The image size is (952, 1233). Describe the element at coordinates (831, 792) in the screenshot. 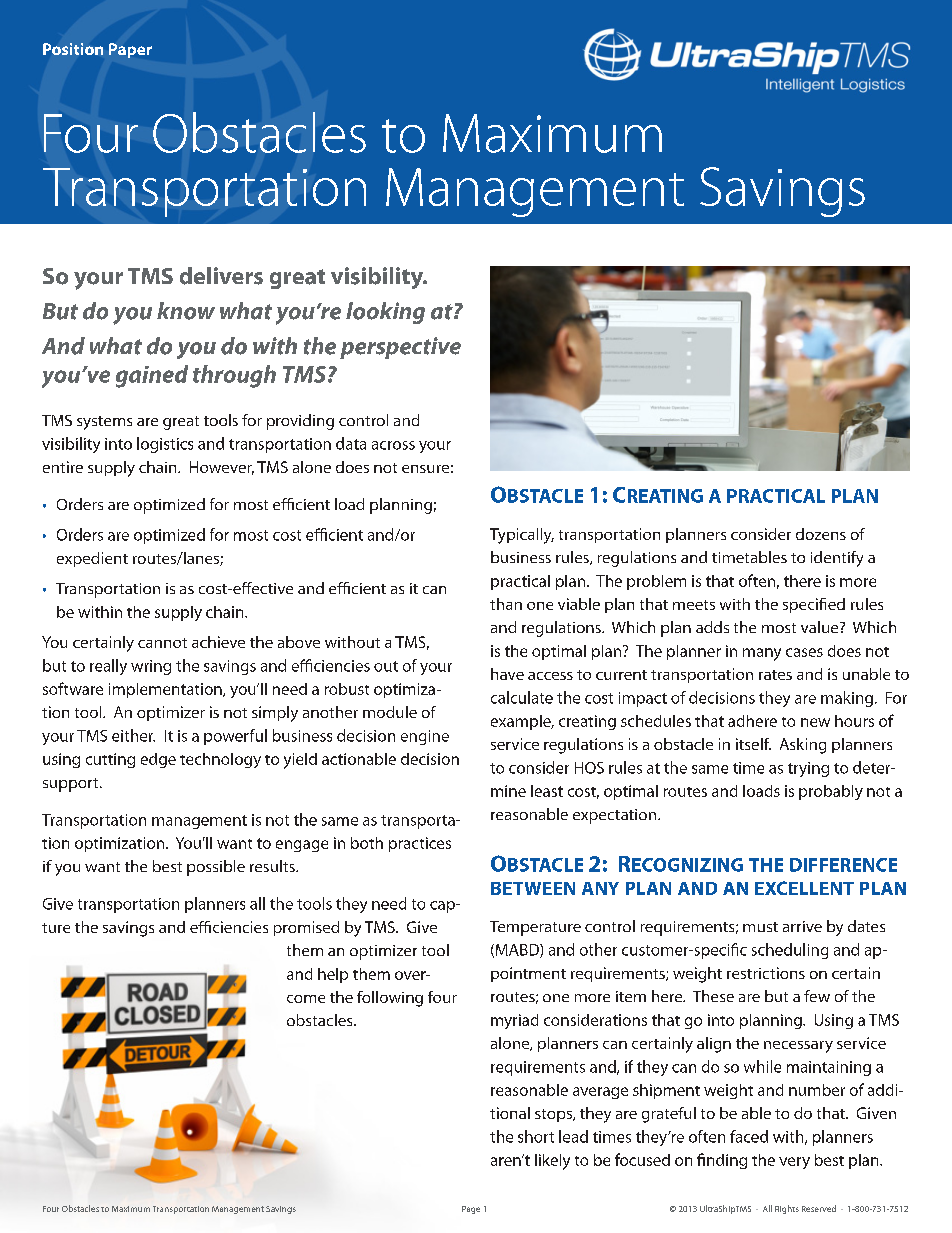

I see `probably` at that location.
